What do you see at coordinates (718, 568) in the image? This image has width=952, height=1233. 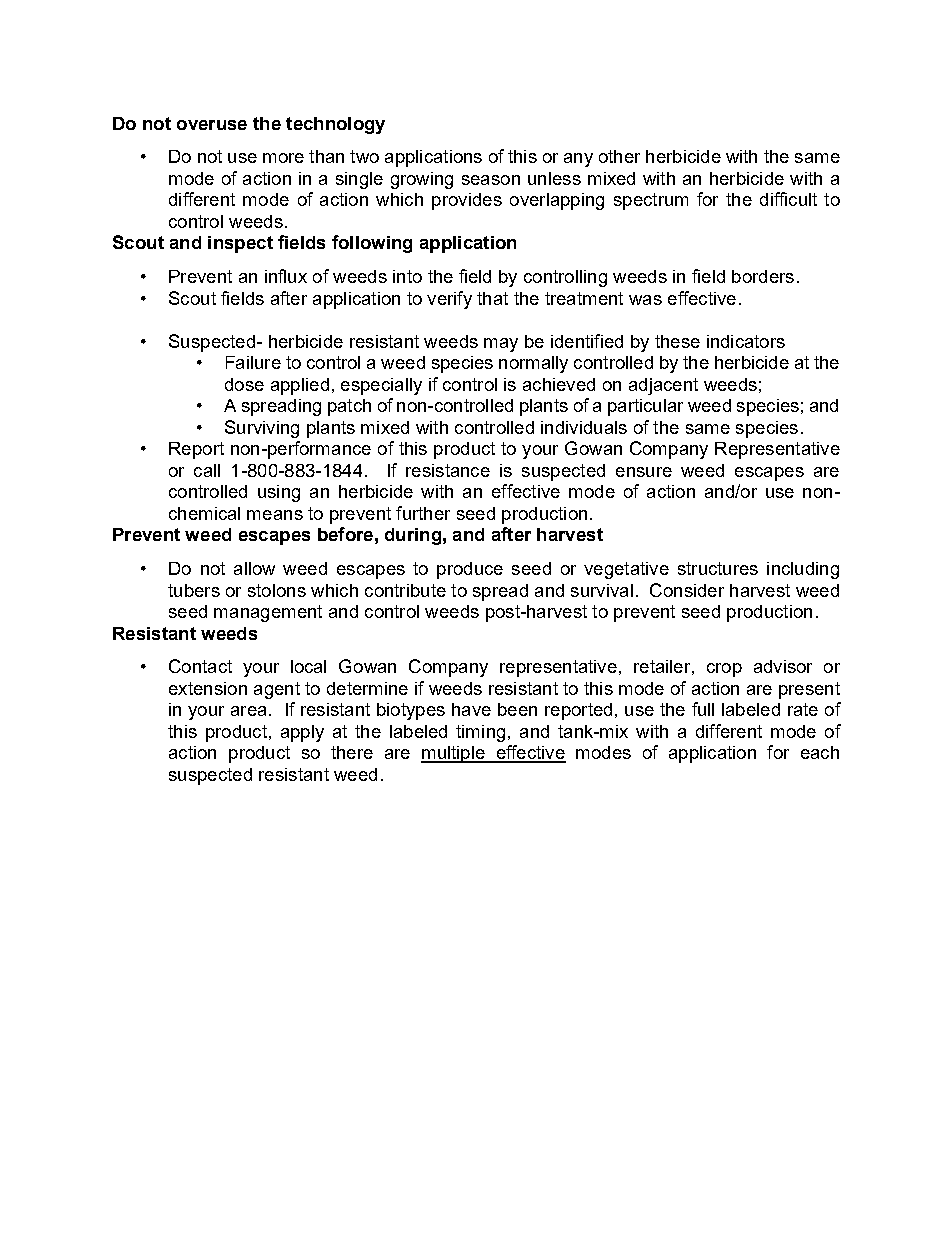 I see `structures` at bounding box center [718, 568].
